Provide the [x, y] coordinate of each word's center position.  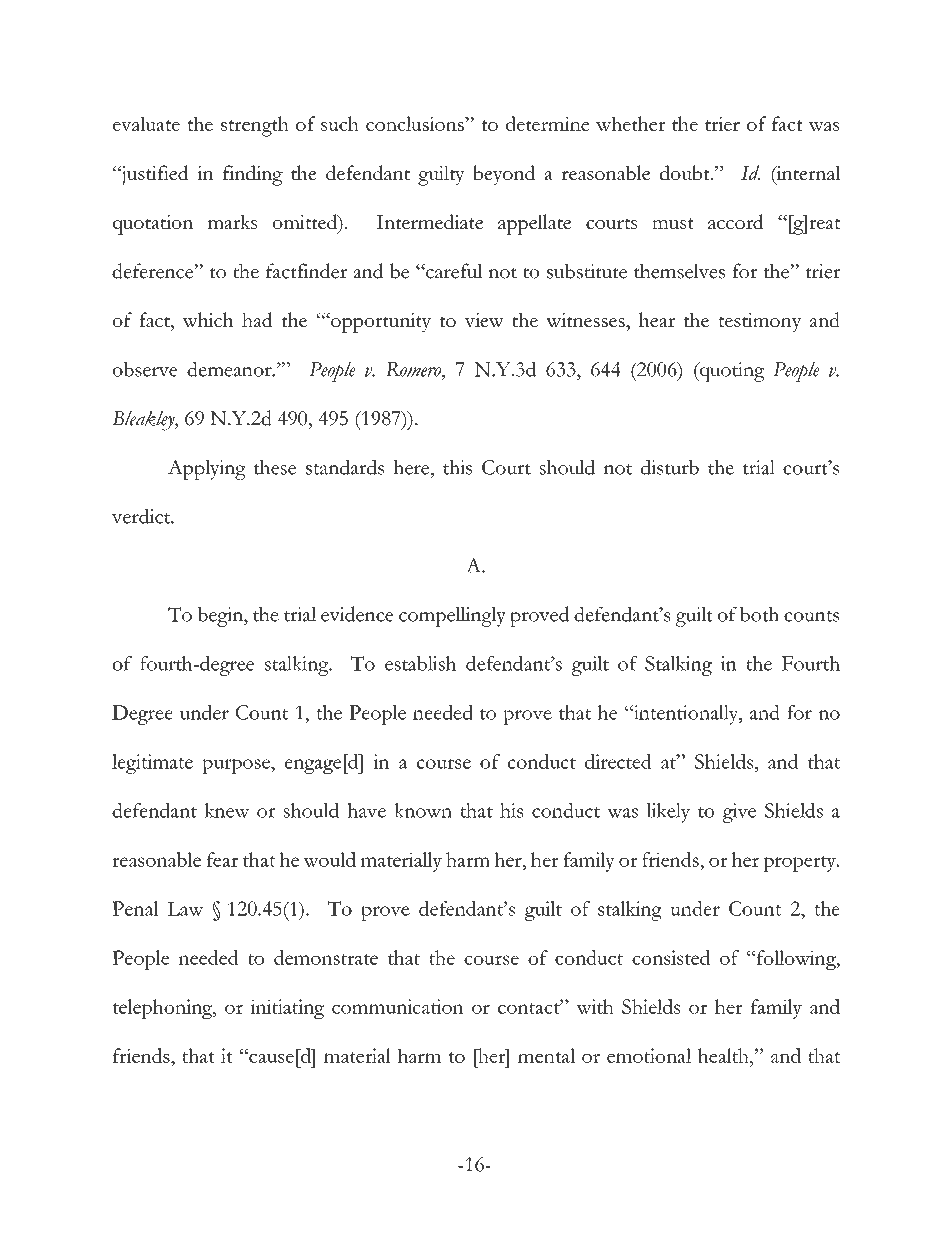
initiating [287, 1009]
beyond [504, 175]
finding [253, 175]
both [759, 614]
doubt [686, 173]
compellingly [452, 617]
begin [221, 616]
